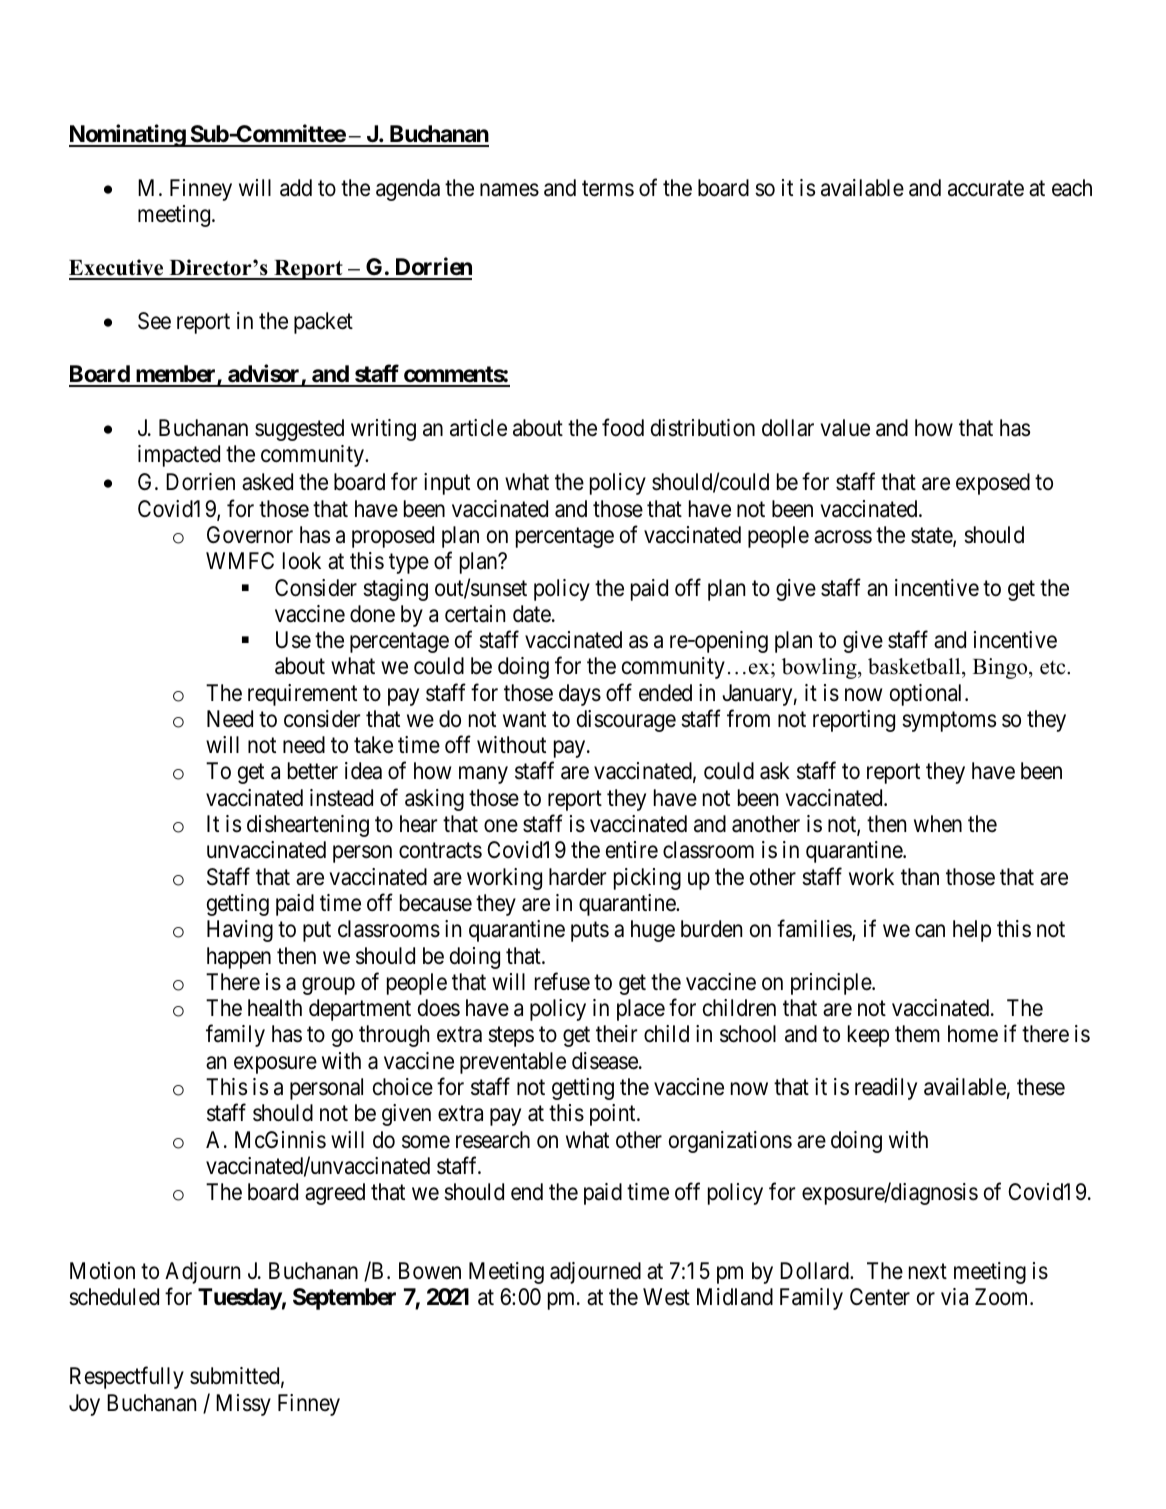  I want to click on accurate, so click(986, 189).
